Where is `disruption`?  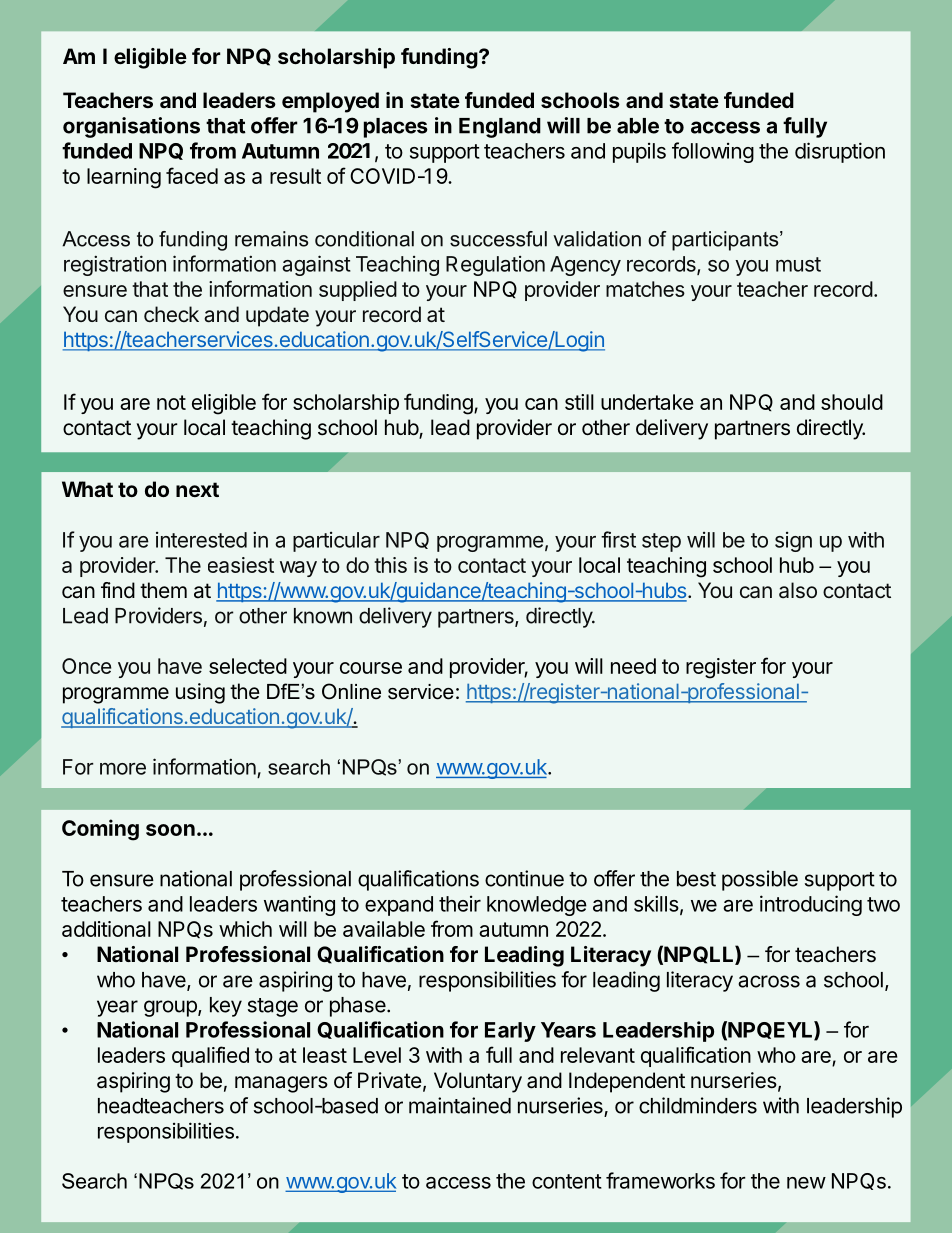 disruption is located at coordinates (840, 152).
